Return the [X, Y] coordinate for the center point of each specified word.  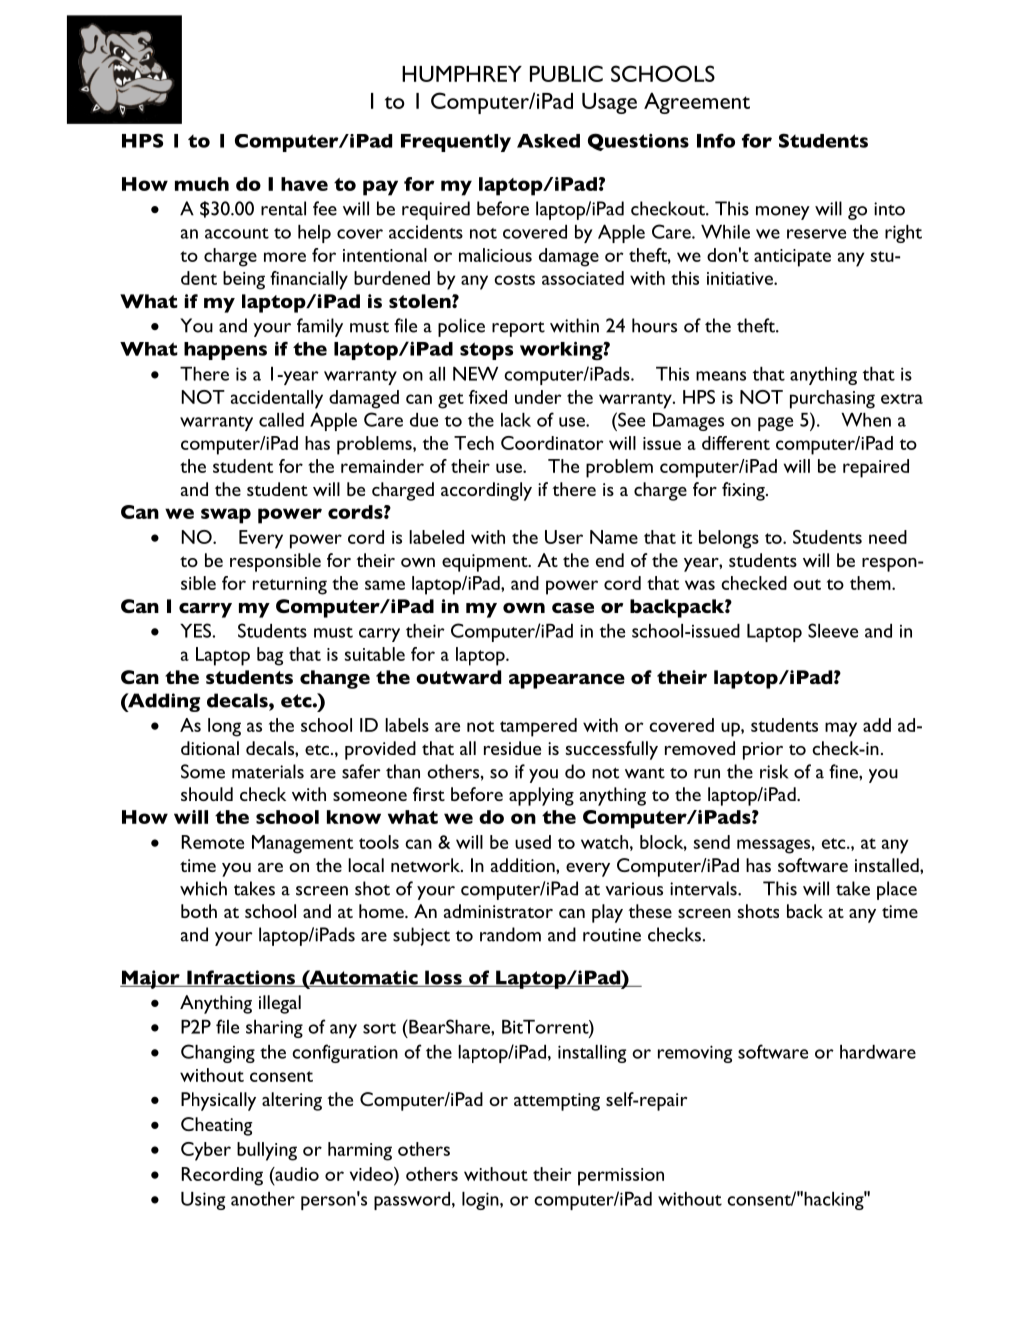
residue [512, 748]
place [897, 890]
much [202, 184]
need [888, 537]
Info [716, 140]
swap [226, 516]
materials [268, 771]
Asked [548, 141]
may [841, 729]
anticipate [792, 258]
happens [225, 351]
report [518, 329]
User [564, 537]
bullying [267, 1151]
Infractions [241, 978]
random [510, 934]
